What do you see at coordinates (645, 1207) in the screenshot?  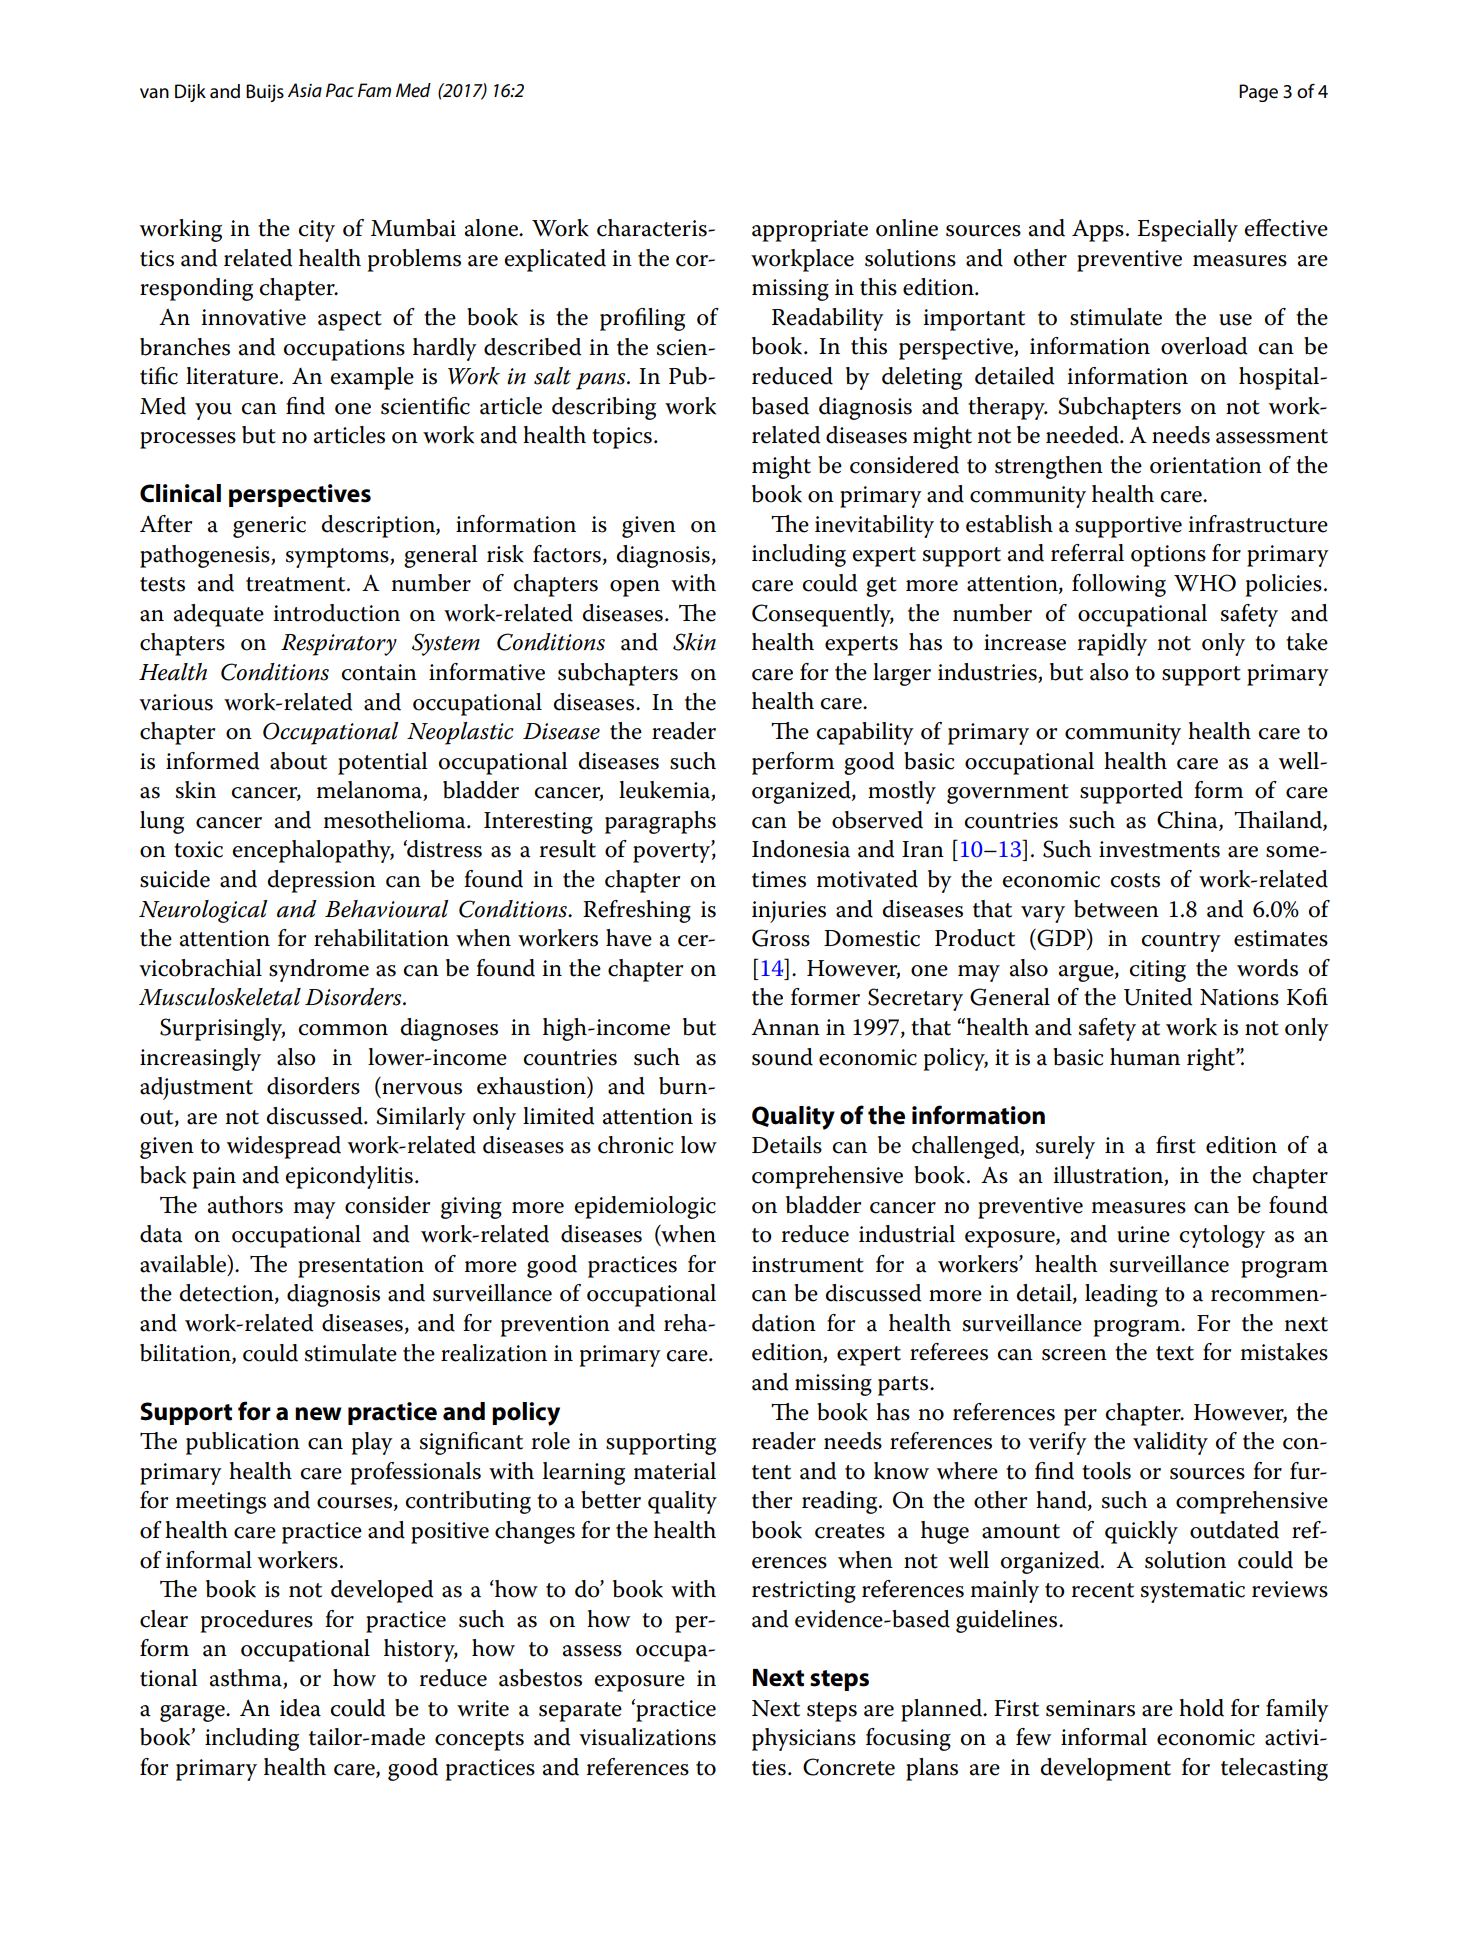 I see `epidemiologic` at bounding box center [645, 1207].
